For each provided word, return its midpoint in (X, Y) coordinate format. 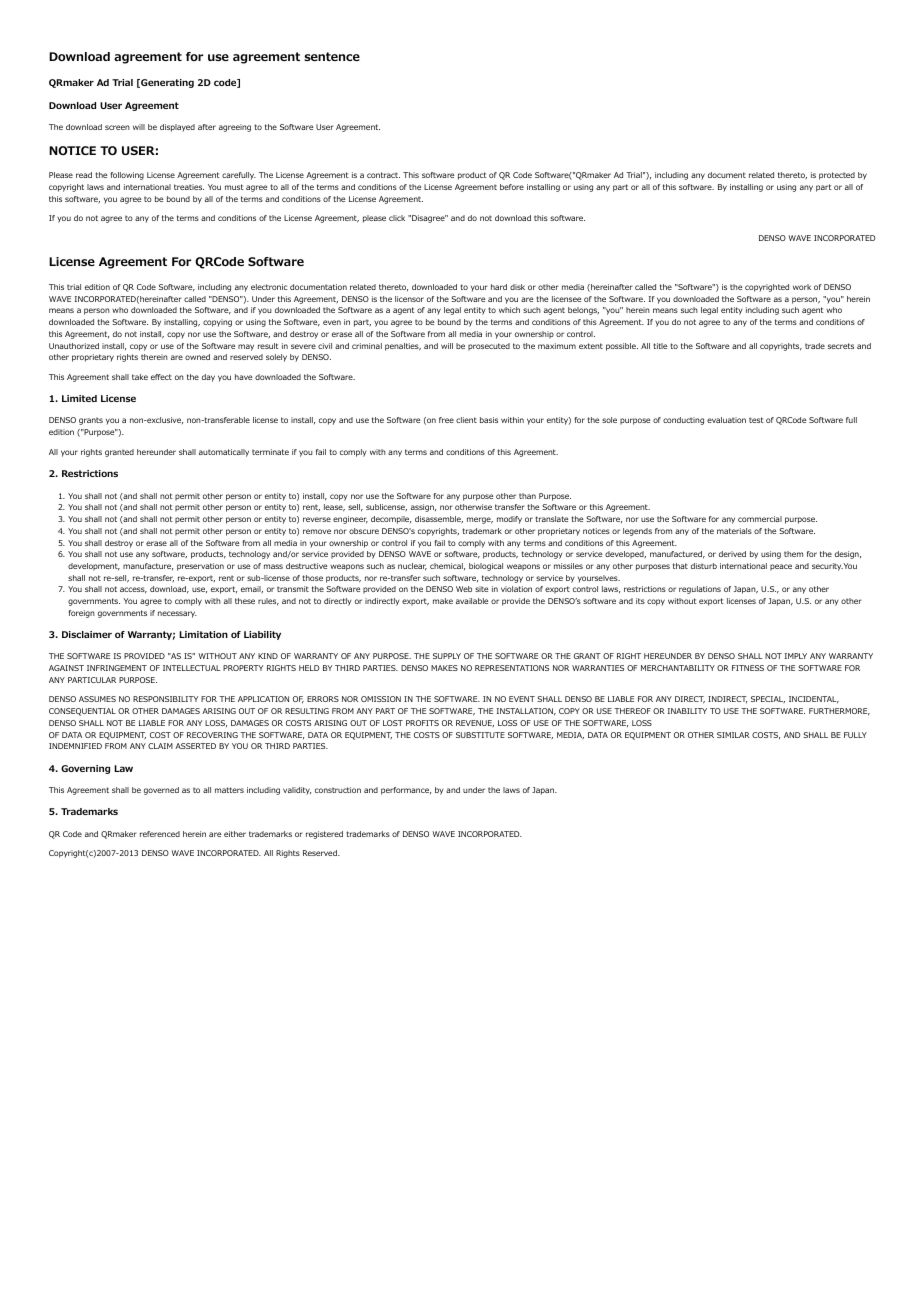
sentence (332, 56)
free (446, 420)
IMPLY (796, 656)
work (802, 287)
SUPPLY (447, 656)
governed (161, 791)
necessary (177, 614)
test (756, 420)
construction (338, 790)
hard (499, 287)
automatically (224, 453)
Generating (166, 83)
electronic (269, 287)
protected (837, 176)
